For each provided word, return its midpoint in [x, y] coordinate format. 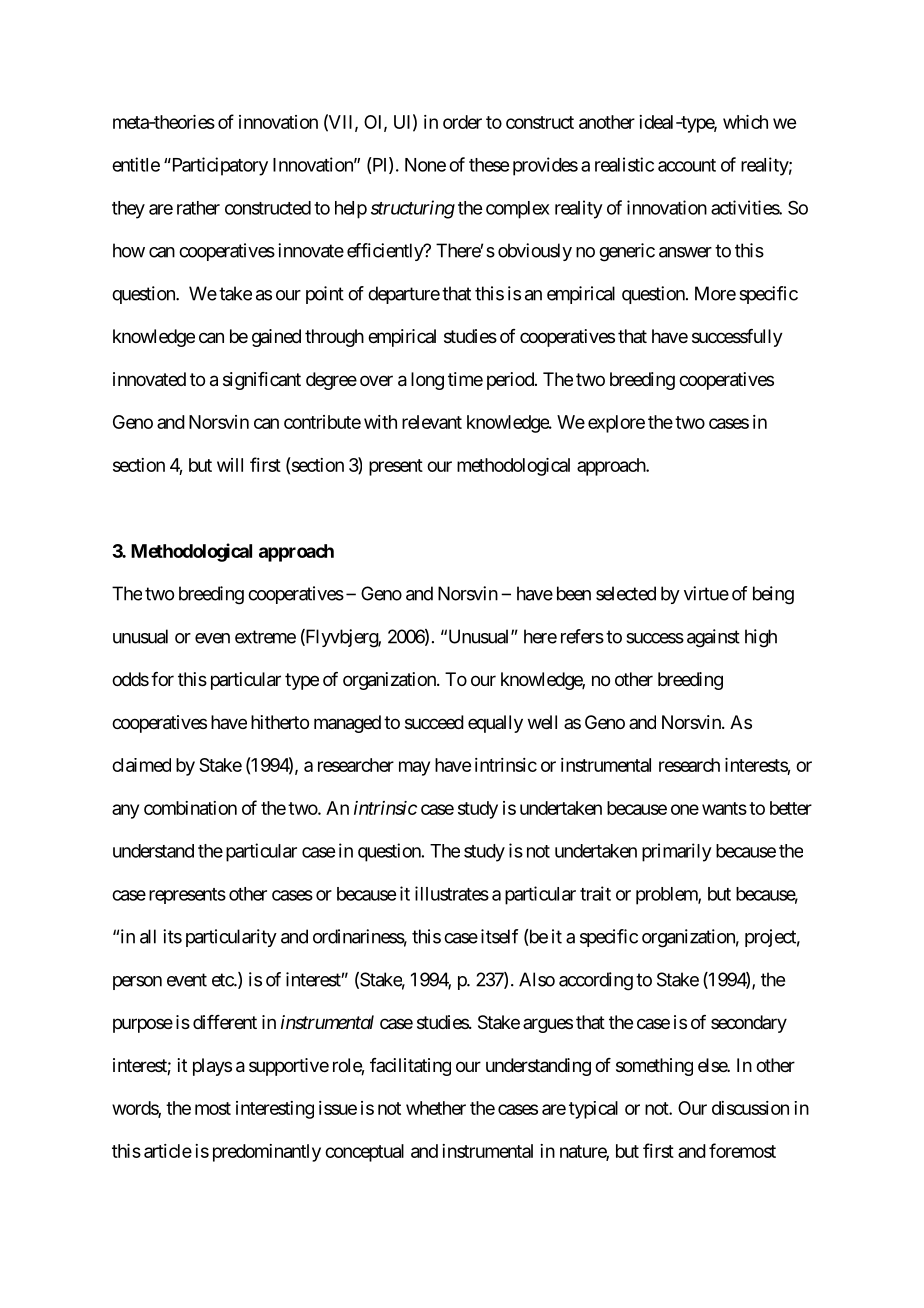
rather [198, 208]
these [489, 165]
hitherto [280, 722]
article [168, 1151]
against [713, 638]
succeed [434, 722]
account [687, 165]
